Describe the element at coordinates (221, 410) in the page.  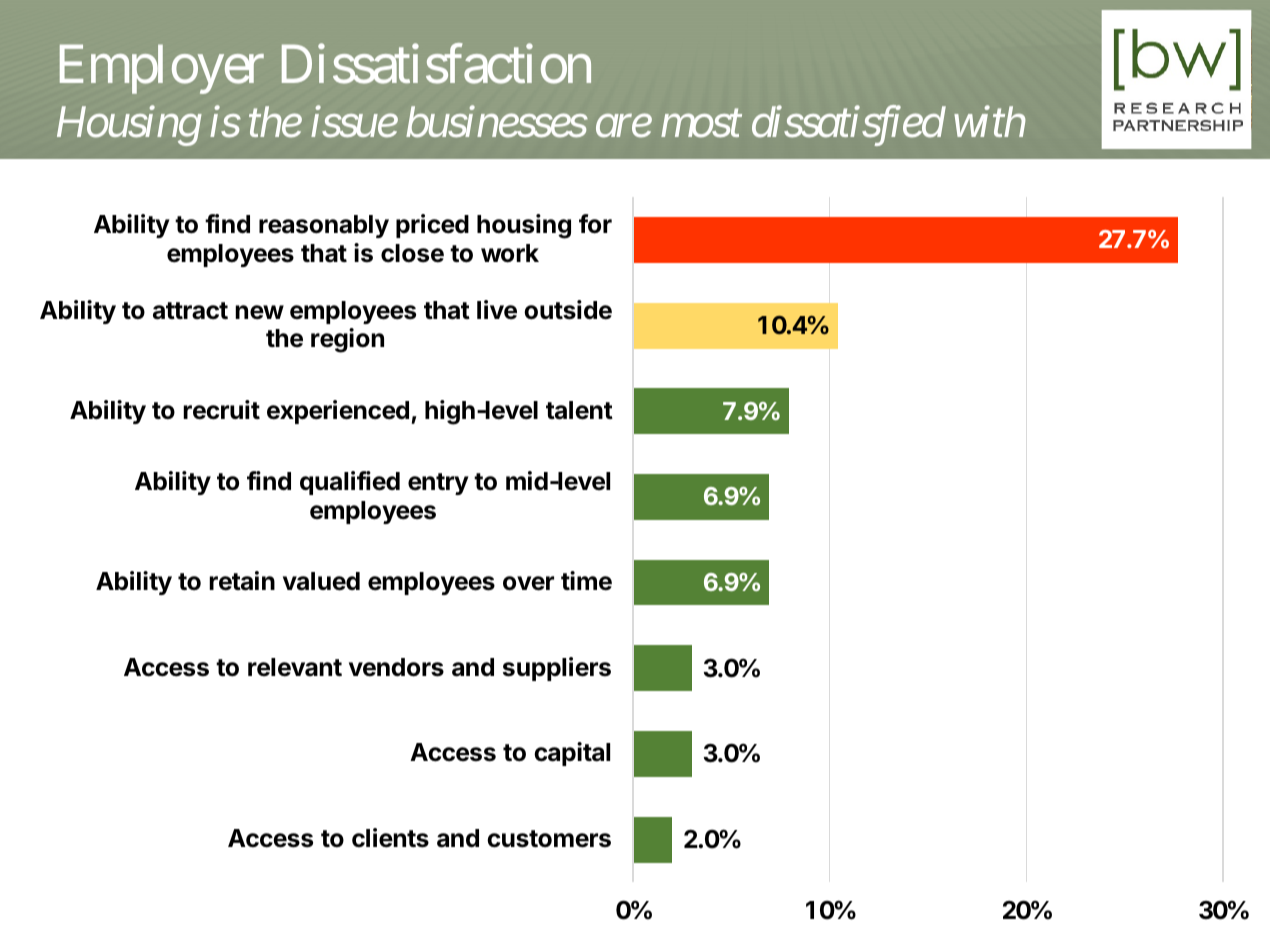
I see `recruit` at that location.
